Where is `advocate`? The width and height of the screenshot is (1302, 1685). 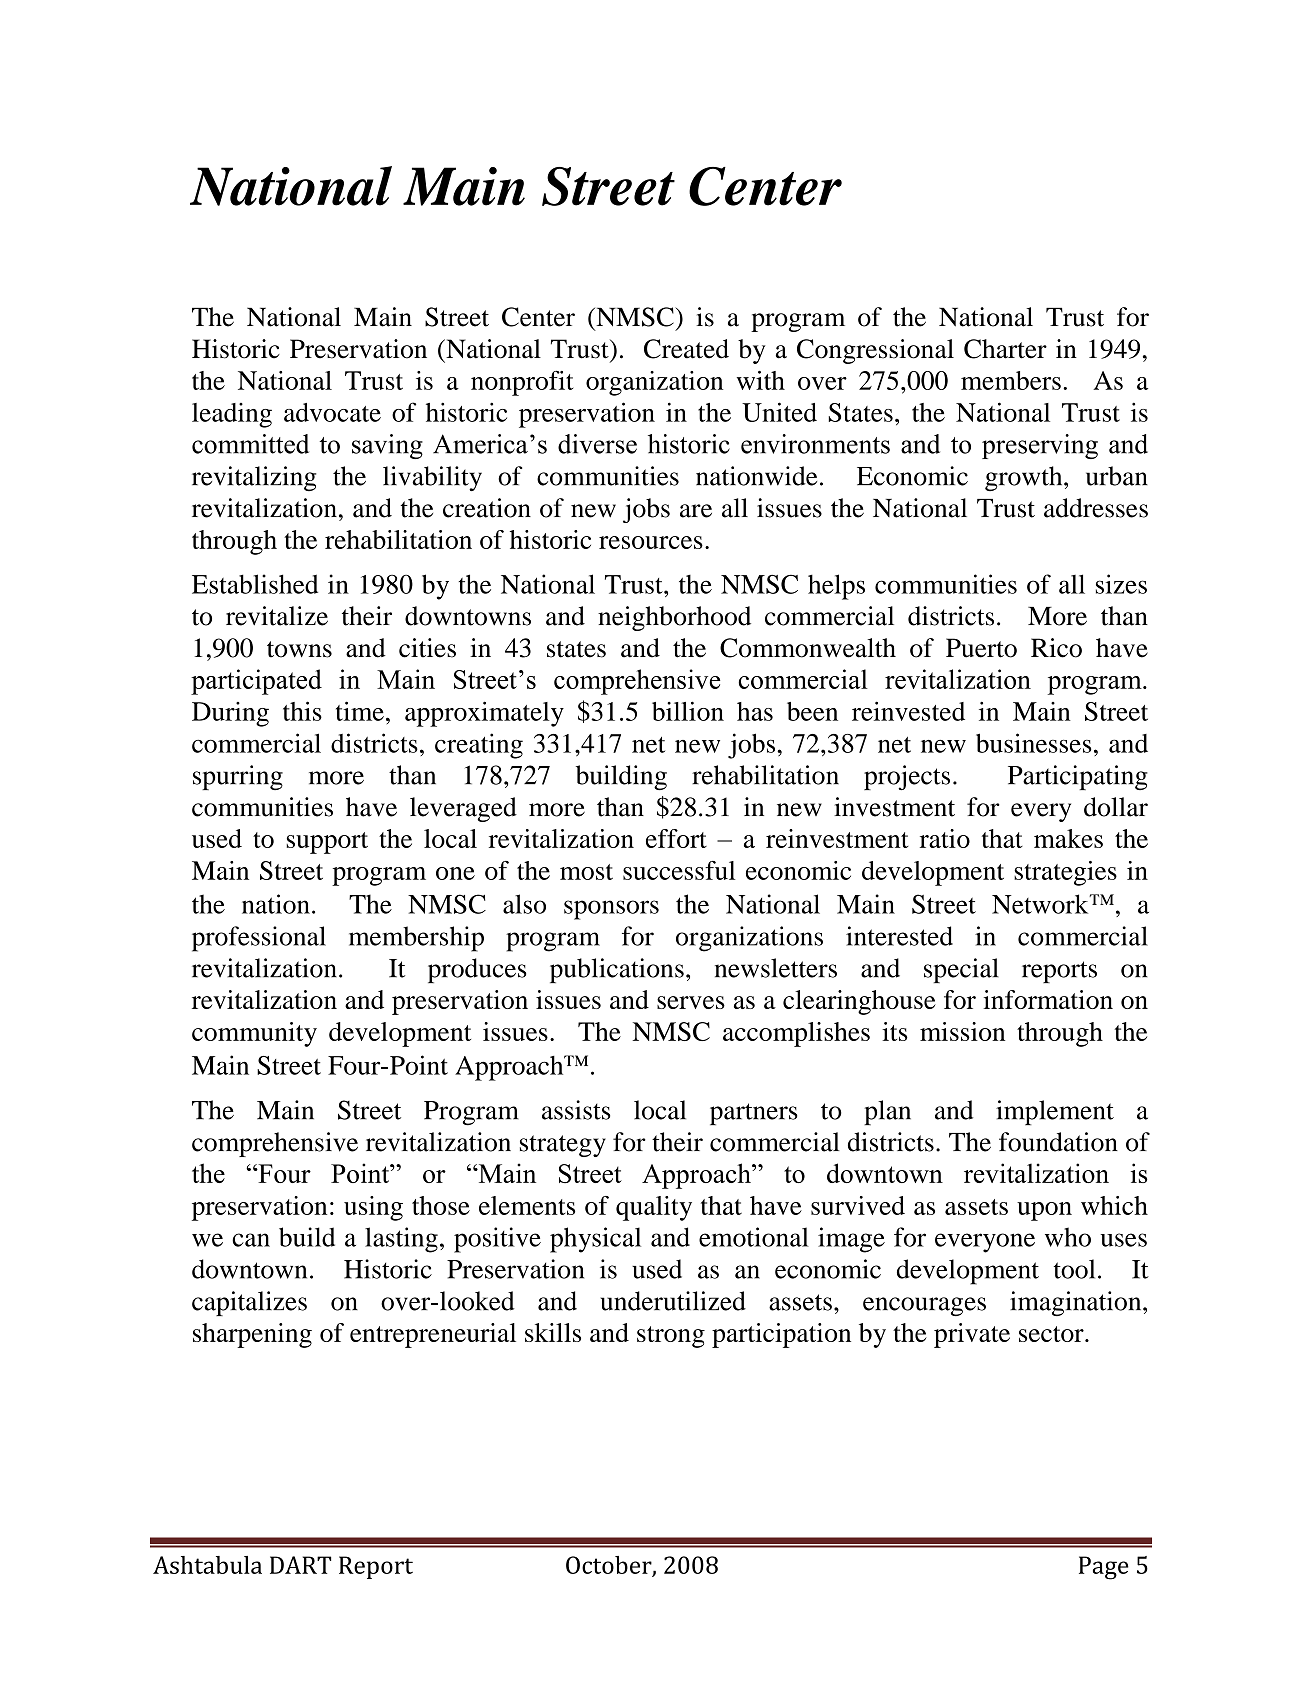 advocate is located at coordinates (332, 412).
